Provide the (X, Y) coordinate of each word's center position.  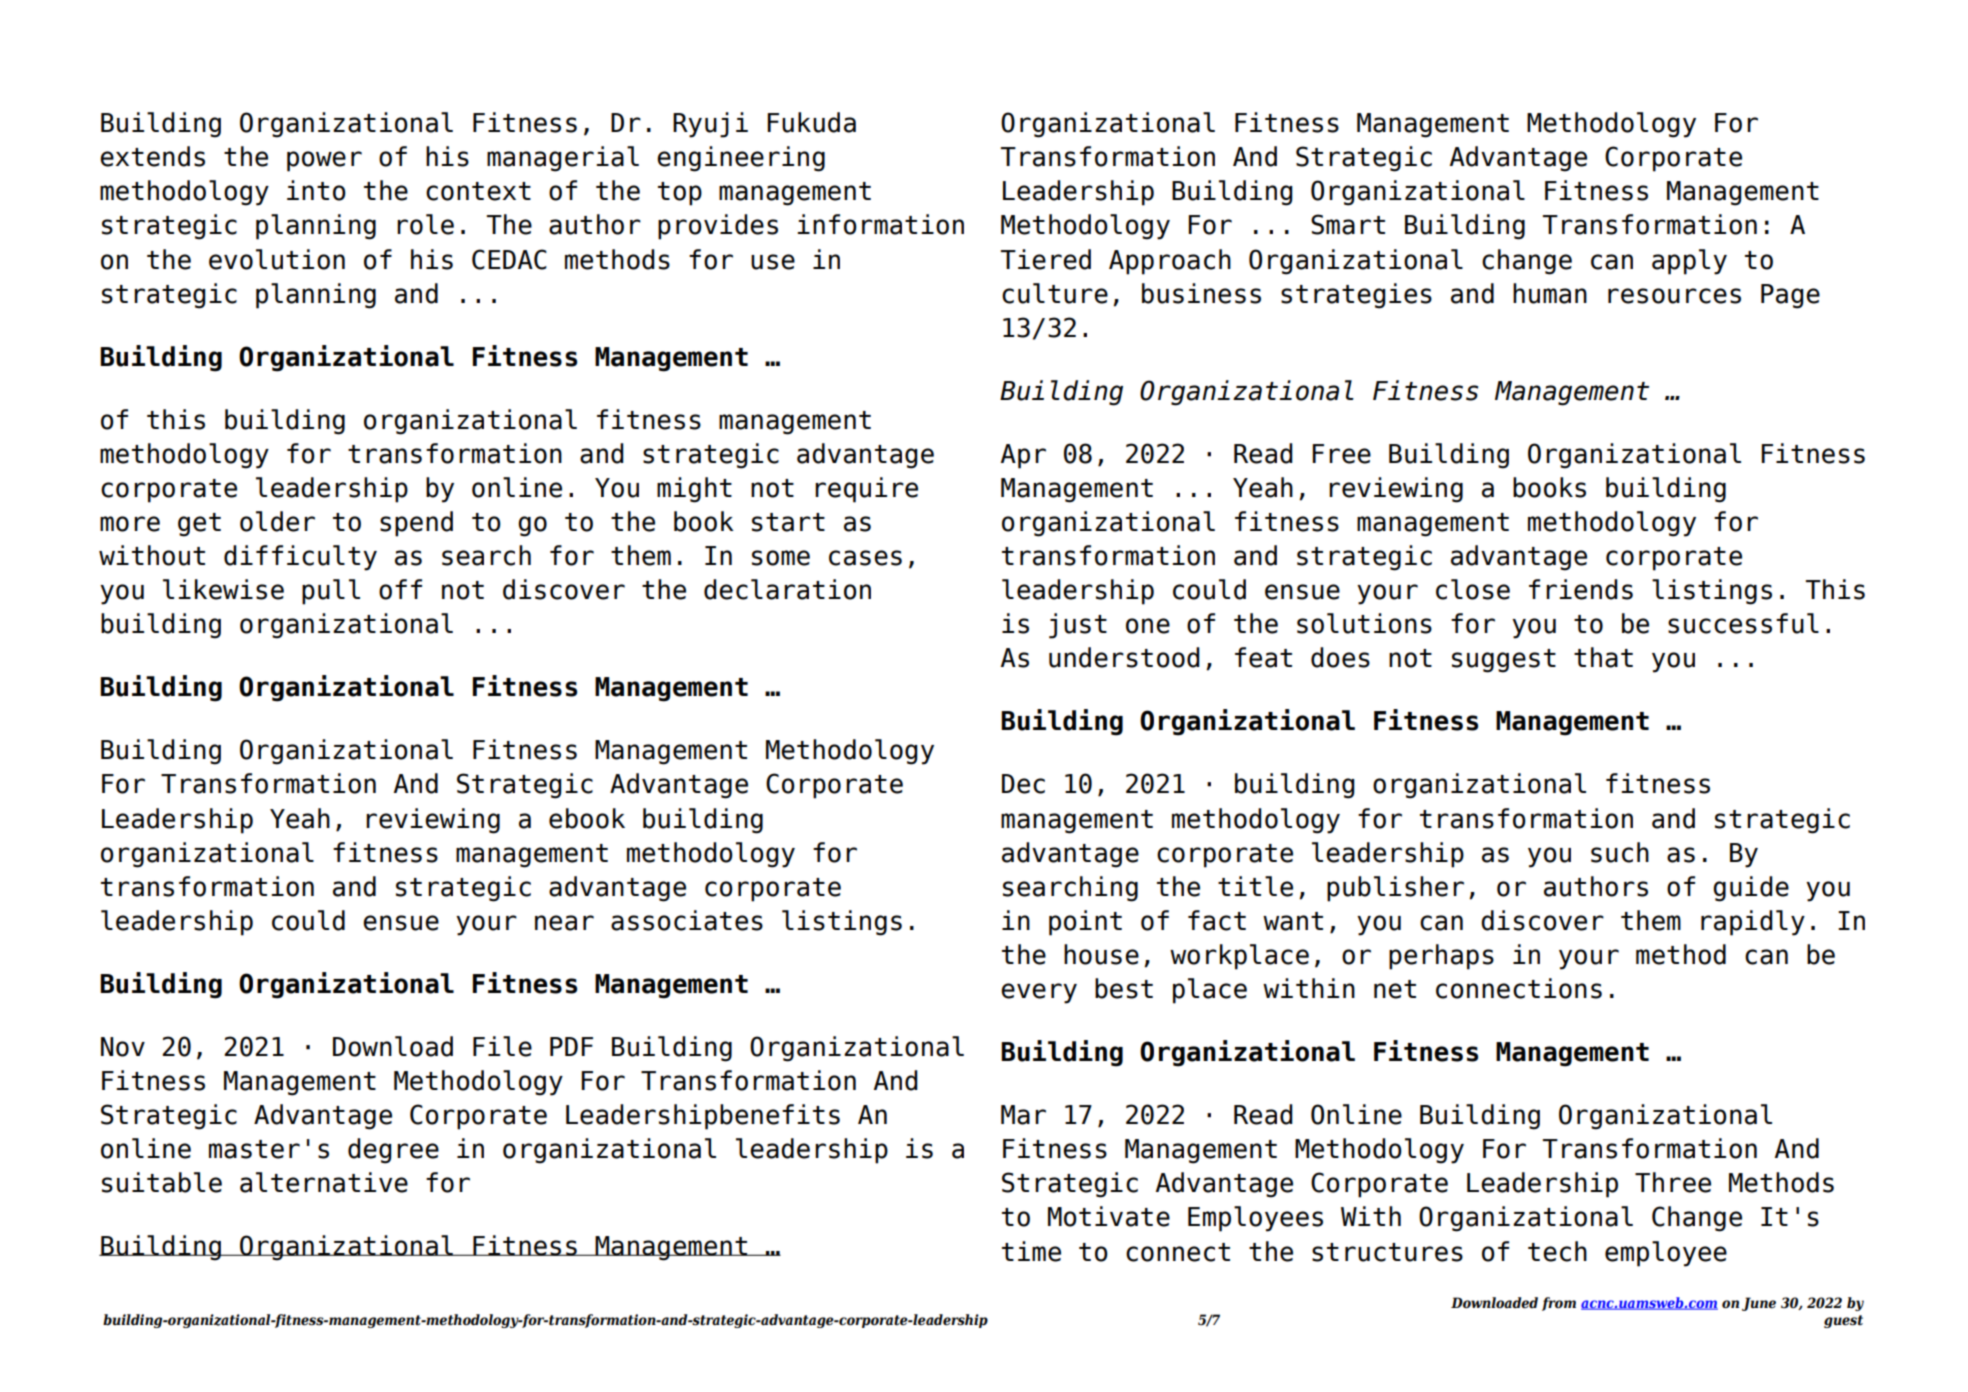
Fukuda (811, 122)
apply (1689, 262)
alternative (324, 1182)
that (1603, 657)
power (324, 161)
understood (1124, 657)
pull (331, 592)
